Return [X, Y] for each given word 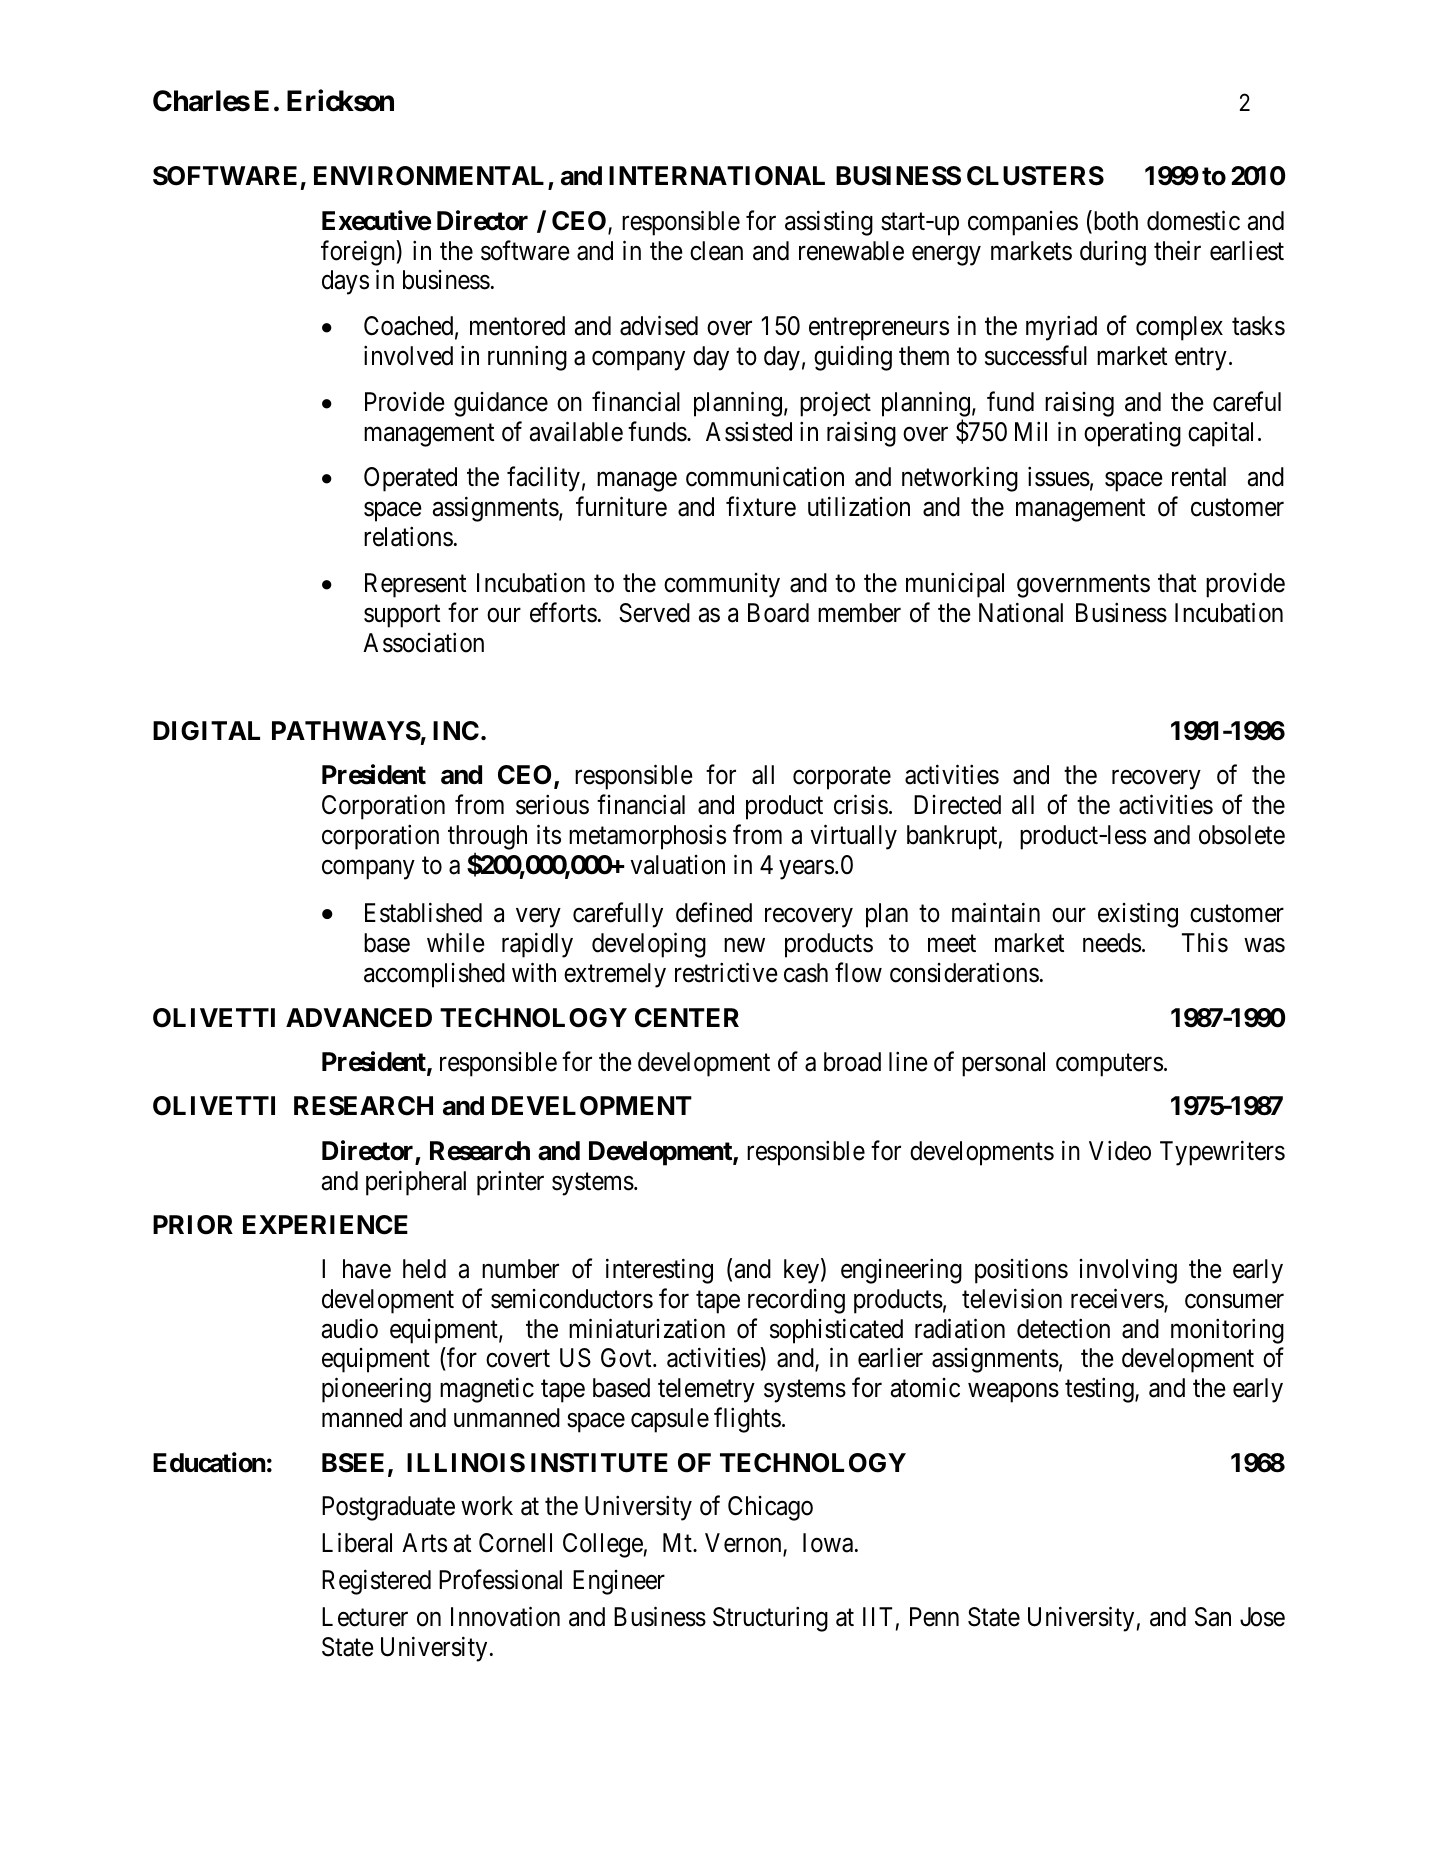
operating [1132, 434]
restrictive [726, 973]
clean [716, 251]
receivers [1118, 1299]
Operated [410, 479]
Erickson [340, 100]
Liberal [357, 1543]
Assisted [749, 431]
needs [1112, 943]
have [367, 1269]
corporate [842, 778]
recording [796, 1301]
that [1177, 583]
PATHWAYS [346, 731]
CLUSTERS [1035, 176]
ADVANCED [359, 1018]
